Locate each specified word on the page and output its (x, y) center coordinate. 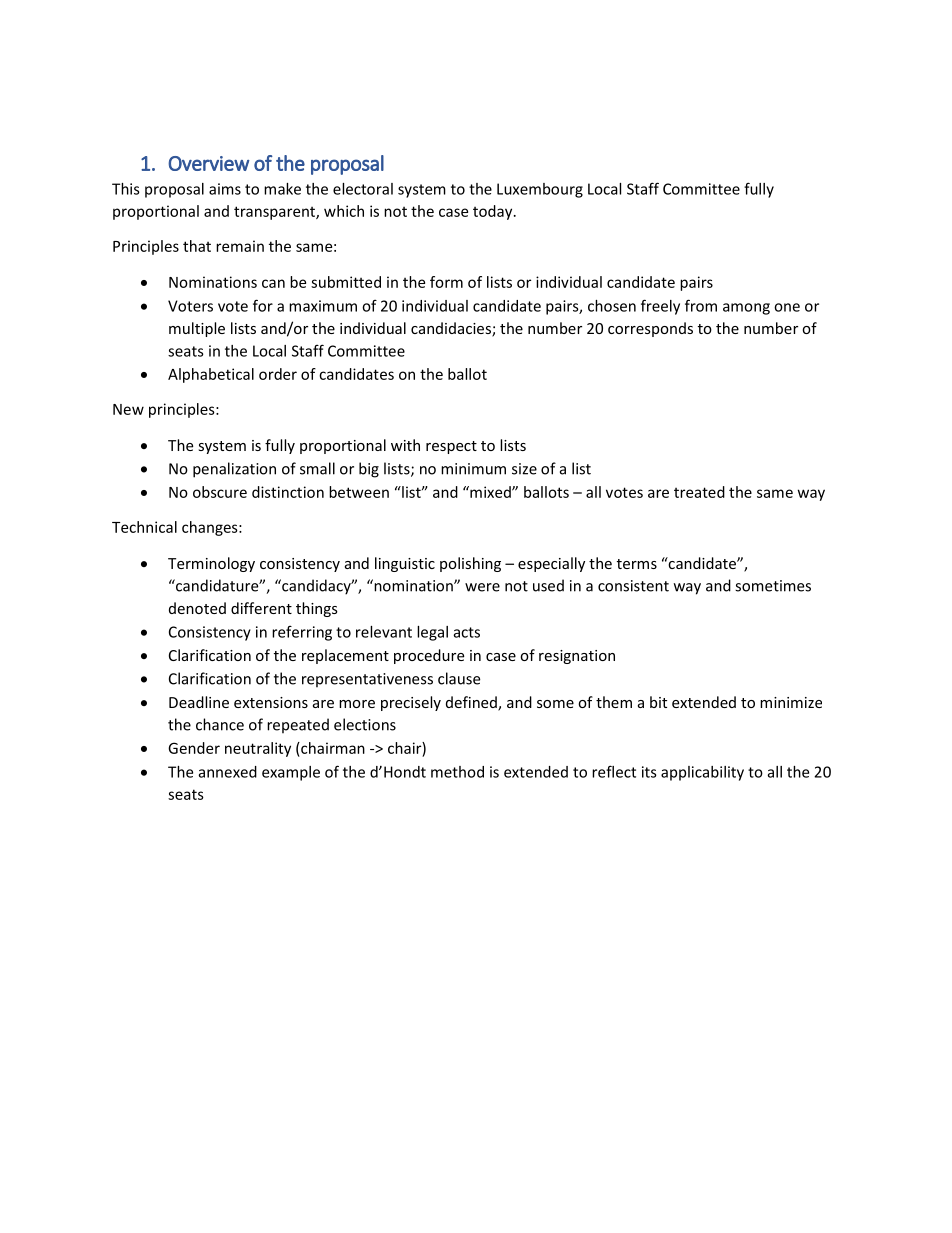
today (494, 212)
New (128, 409)
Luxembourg (540, 190)
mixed (490, 492)
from (701, 305)
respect (451, 447)
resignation (577, 657)
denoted (197, 608)
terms (637, 564)
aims (225, 189)
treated (699, 492)
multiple (197, 329)
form (446, 282)
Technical (144, 527)
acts (467, 632)
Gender (194, 748)
